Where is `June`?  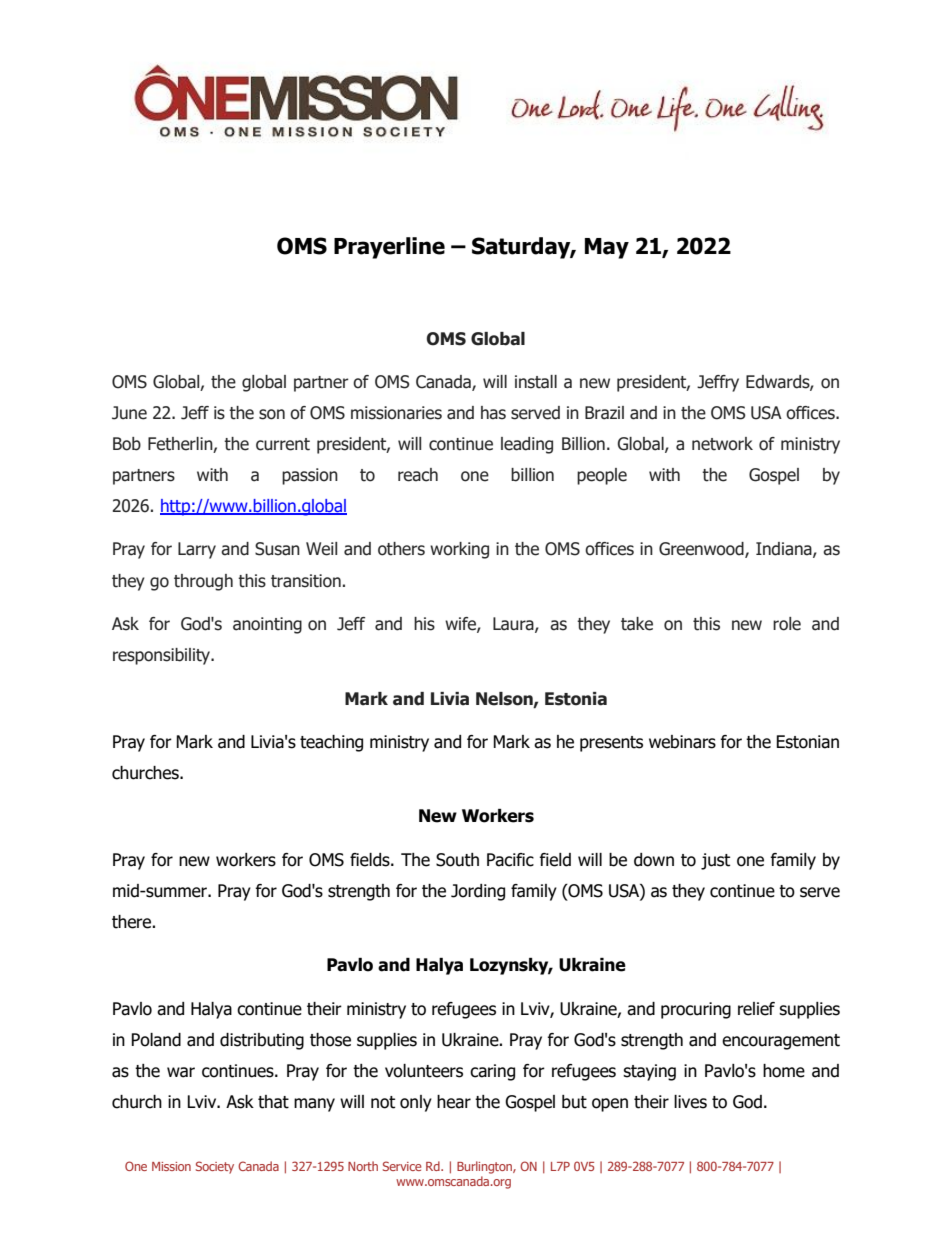 June is located at coordinates (129, 413).
